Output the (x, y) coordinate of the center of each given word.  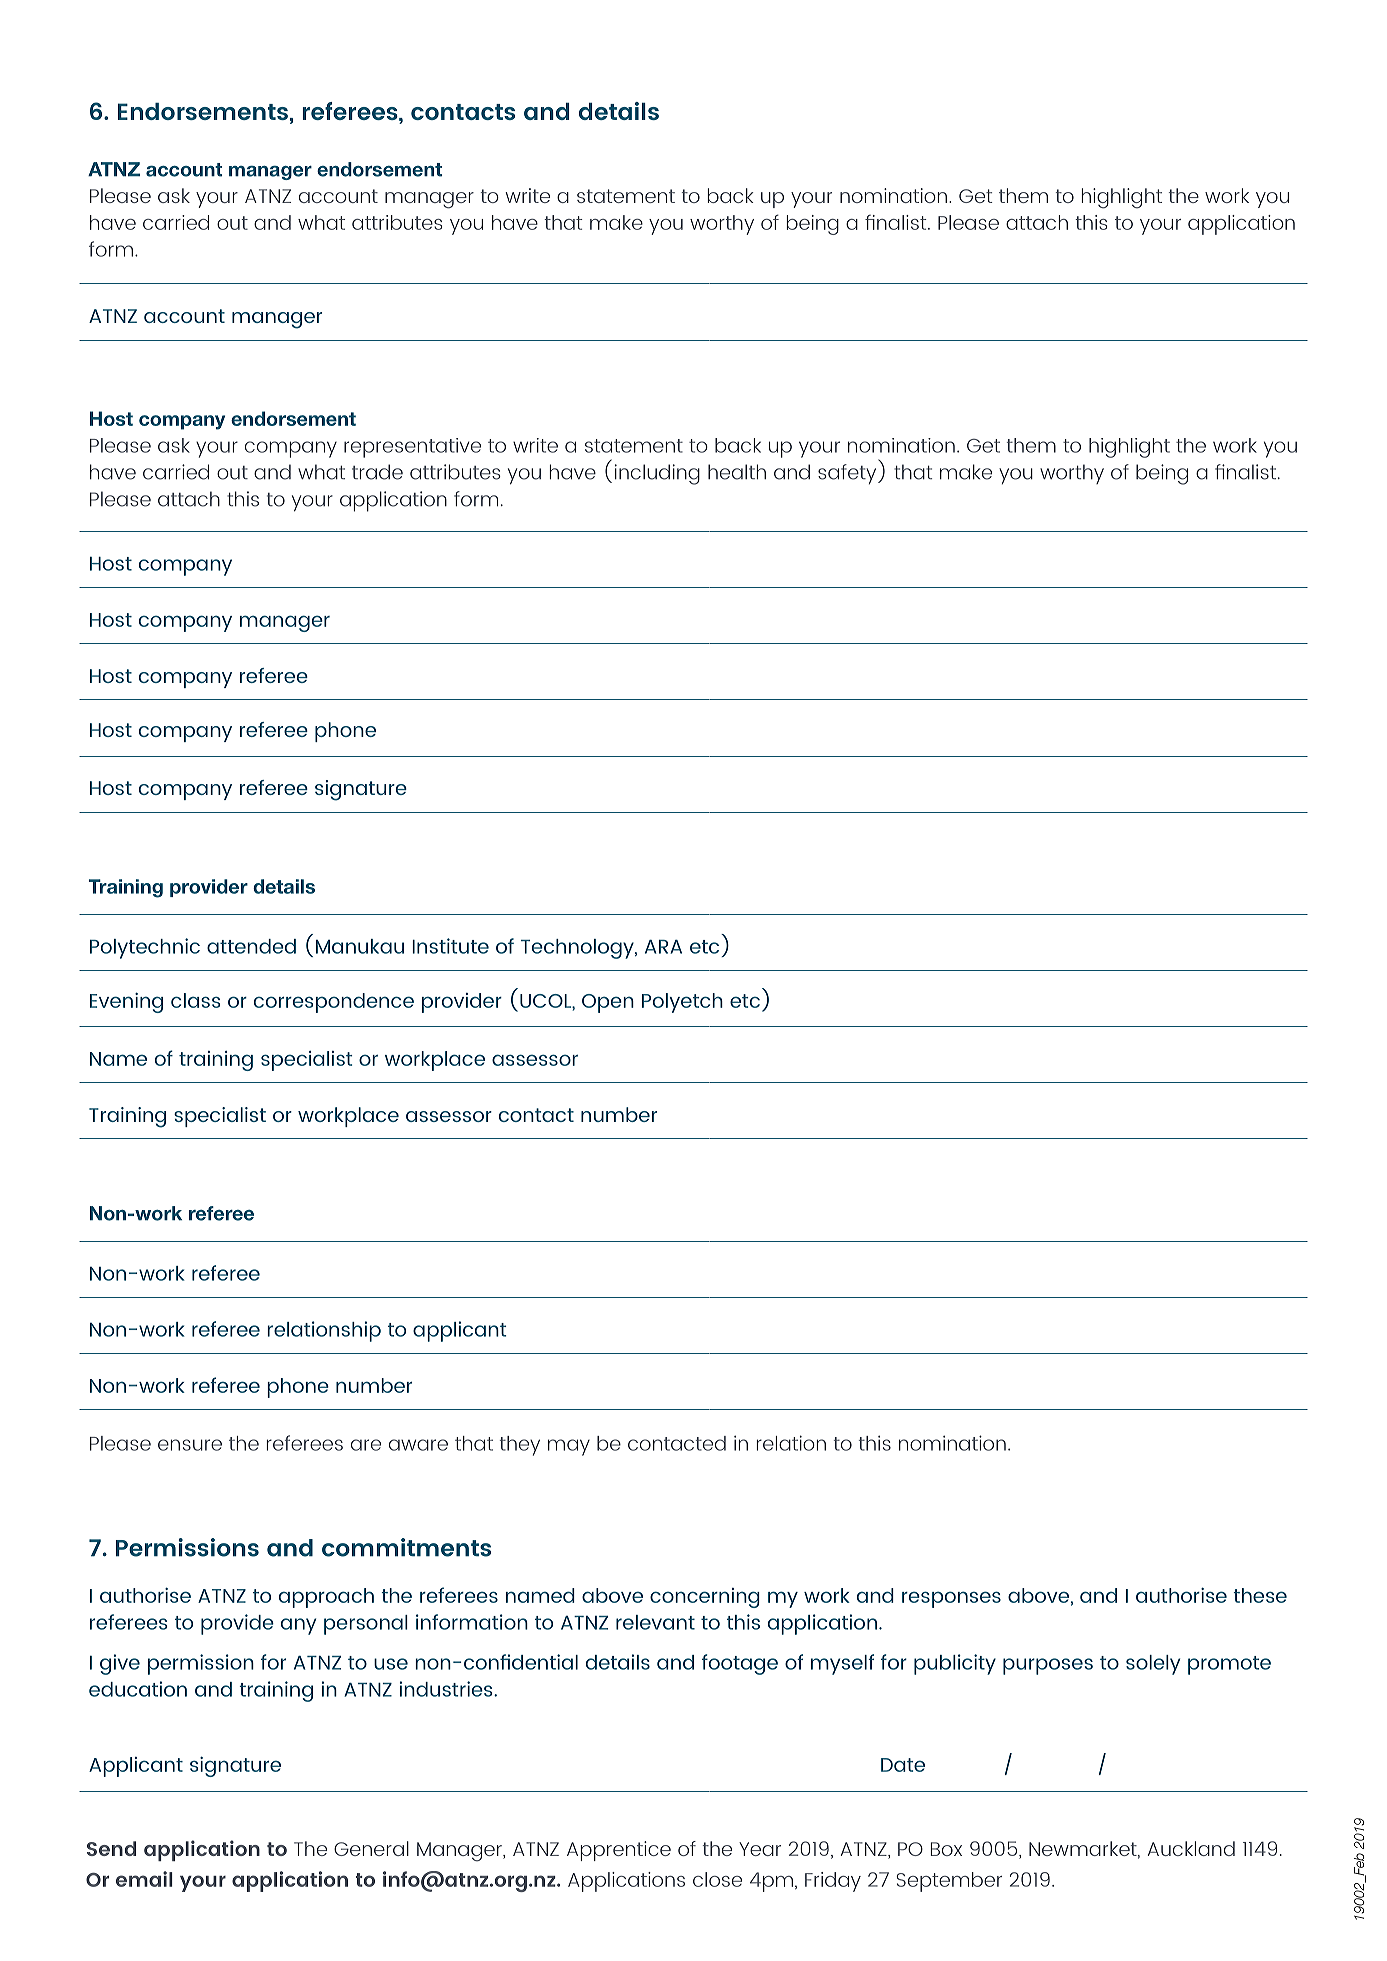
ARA (663, 947)
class (195, 1000)
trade (377, 472)
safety (848, 474)
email (144, 1879)
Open (608, 1003)
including (657, 474)
